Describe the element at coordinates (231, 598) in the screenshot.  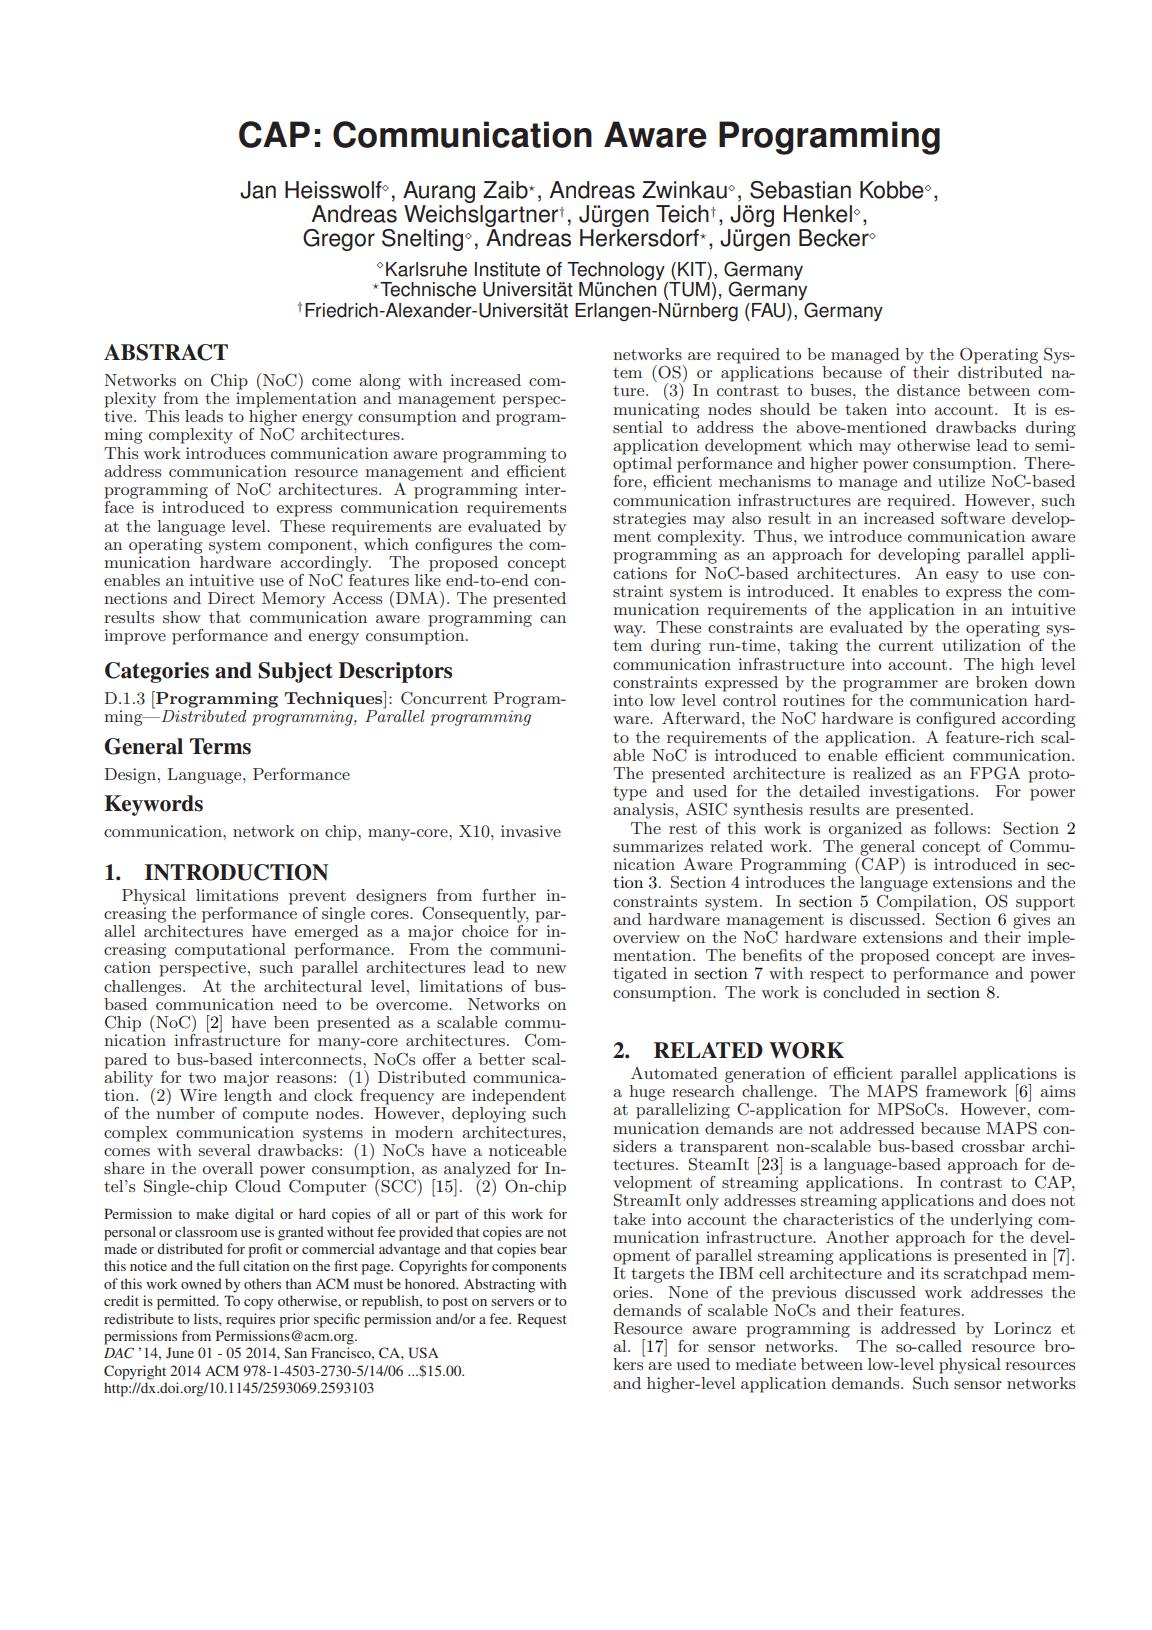
I see `Direct` at that location.
